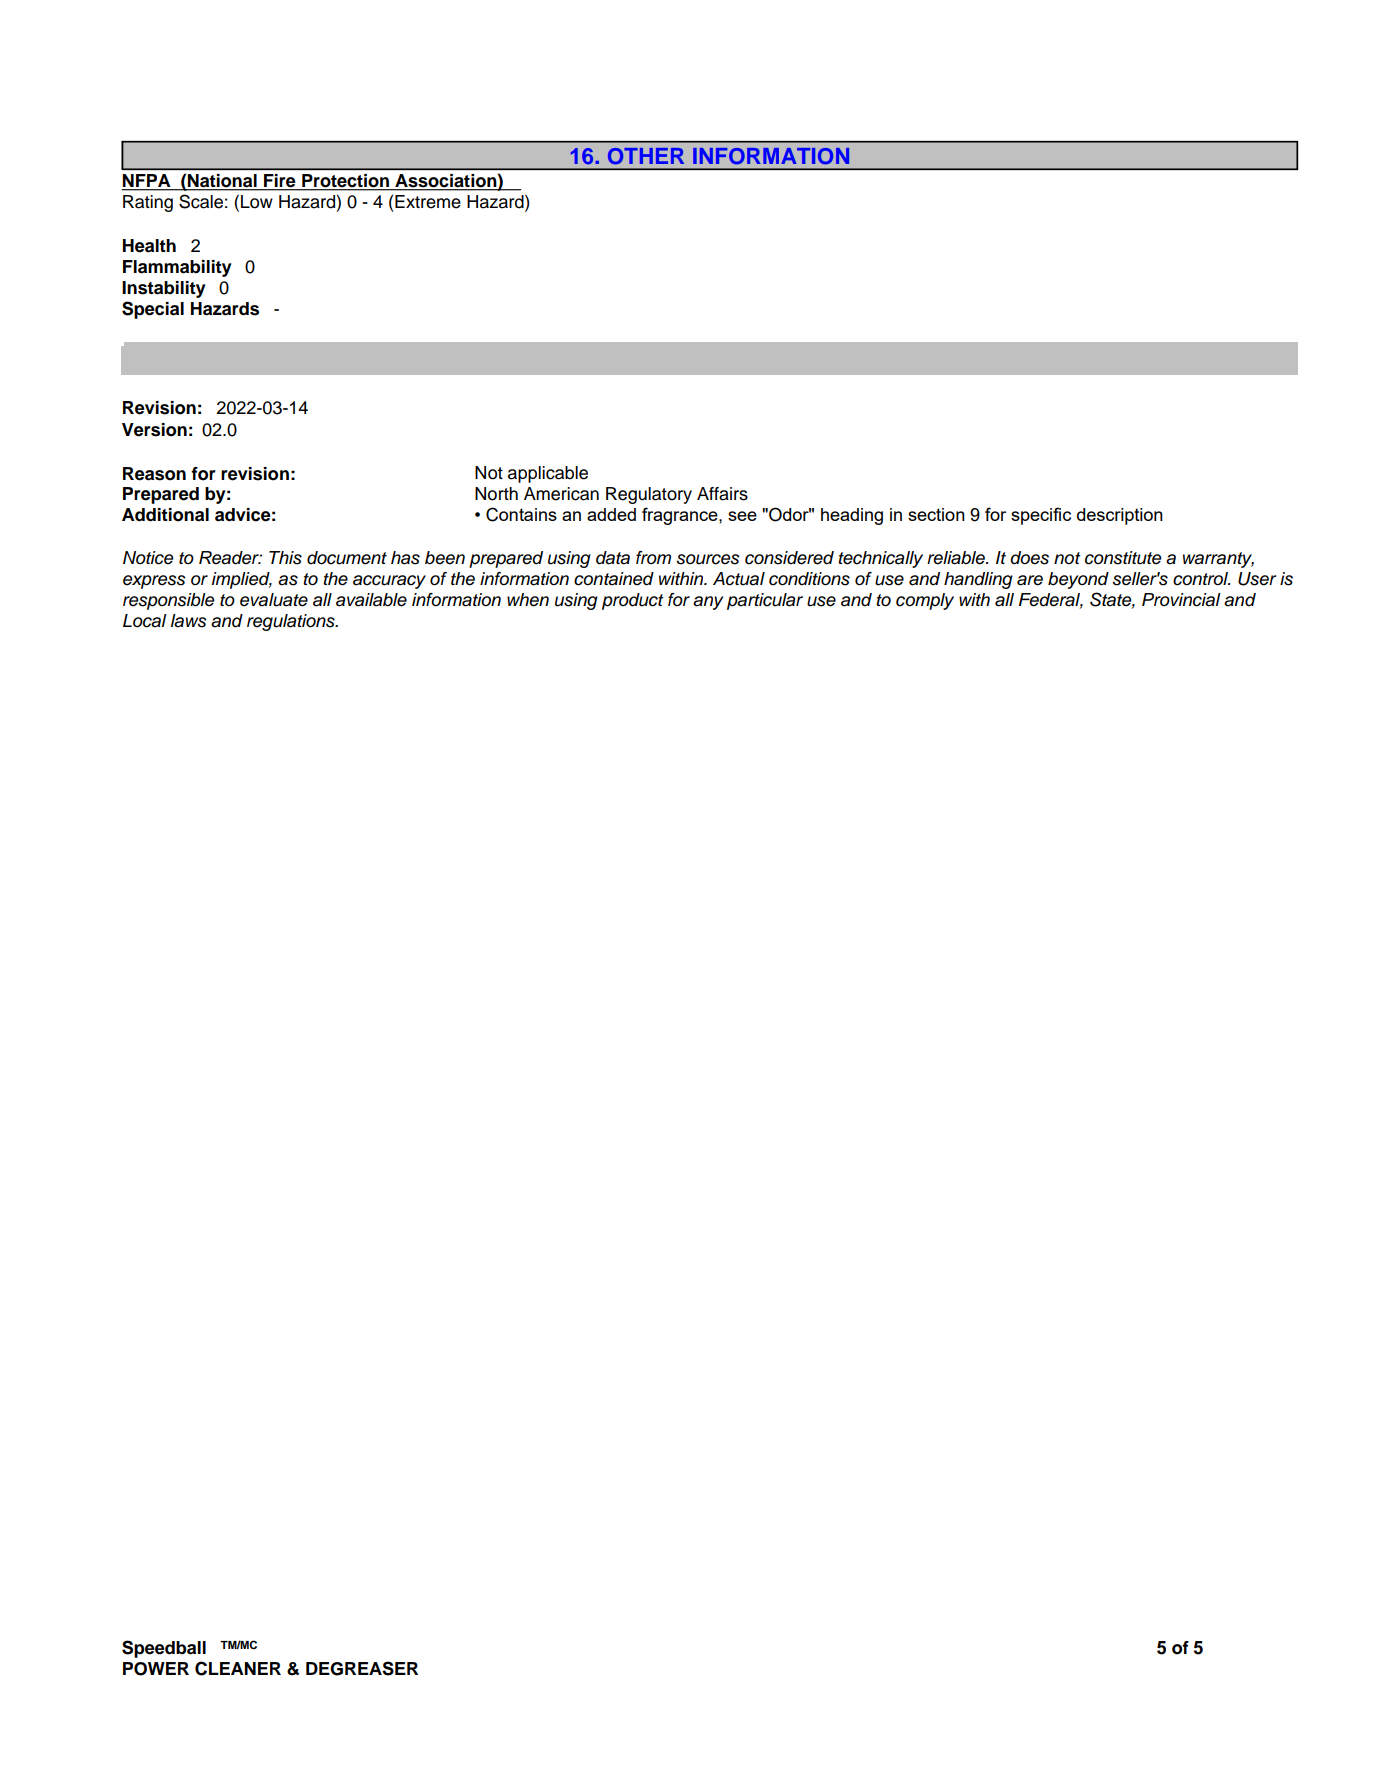 The image size is (1381, 1787). I want to click on CLEANER, so click(238, 1668).
